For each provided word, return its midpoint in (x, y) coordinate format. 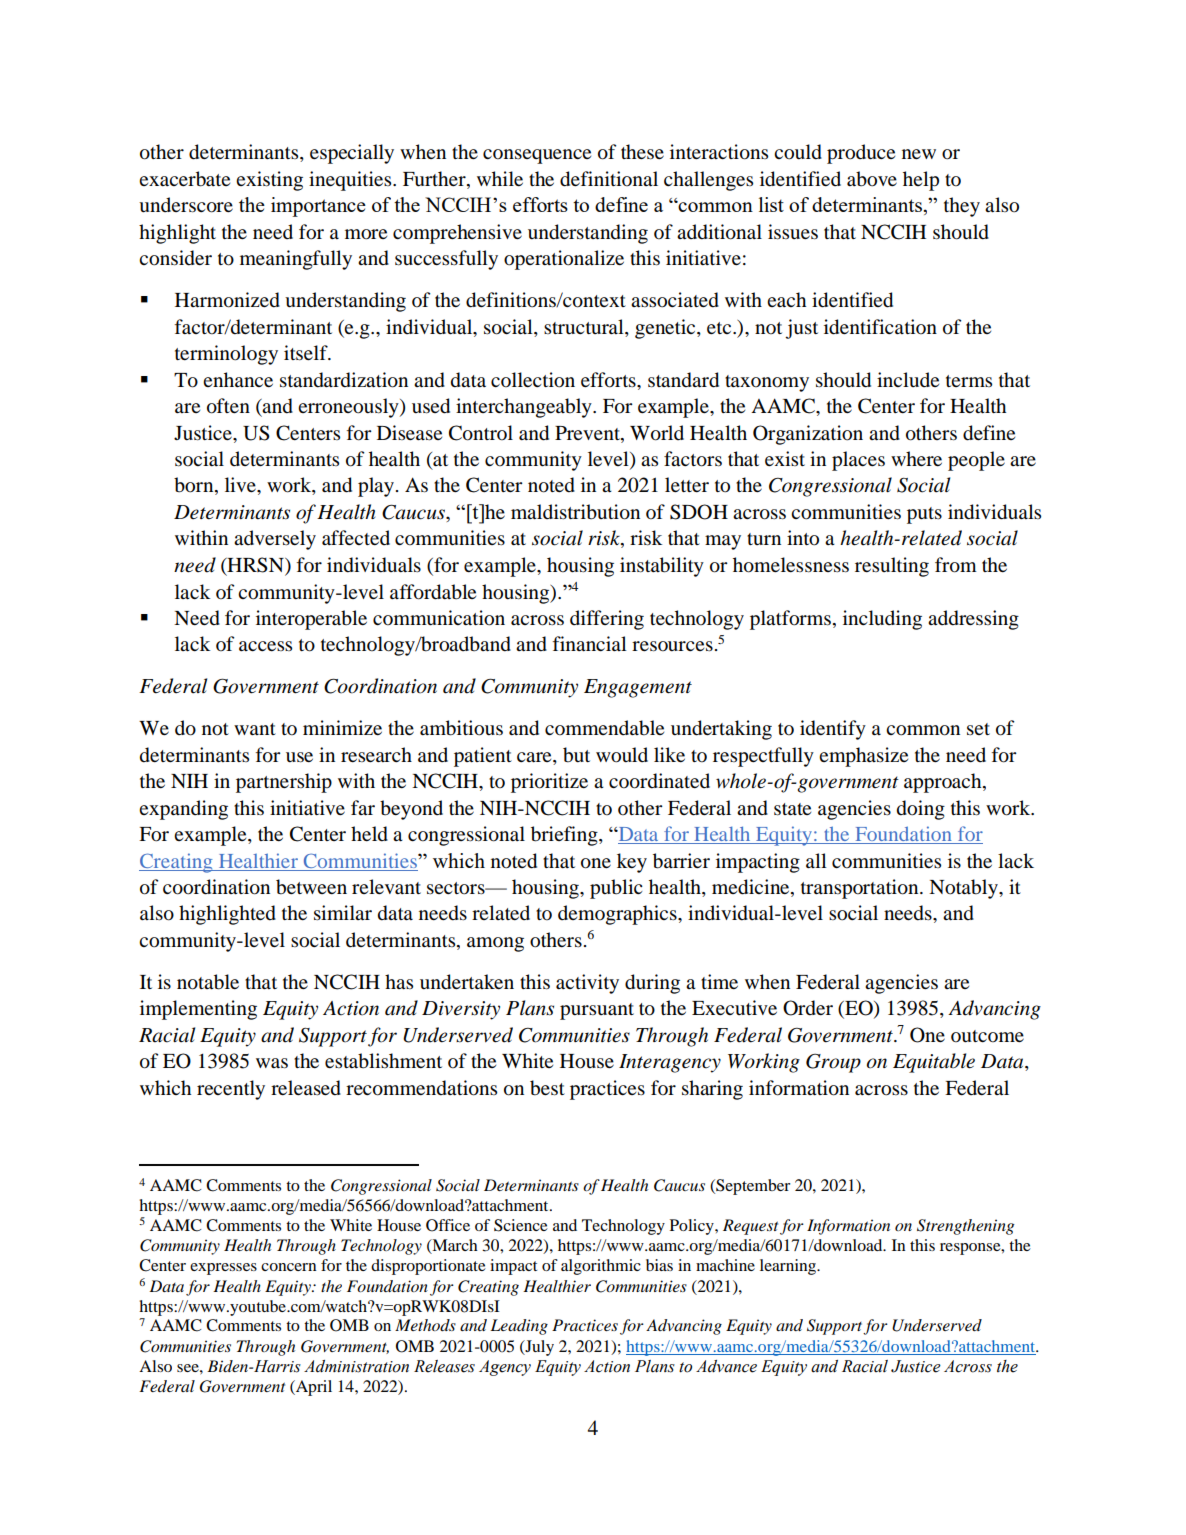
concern (288, 1267)
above (872, 179)
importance (318, 207)
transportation (861, 889)
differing (607, 620)
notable (208, 982)
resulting (892, 567)
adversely (275, 540)
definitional (609, 179)
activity (587, 984)
